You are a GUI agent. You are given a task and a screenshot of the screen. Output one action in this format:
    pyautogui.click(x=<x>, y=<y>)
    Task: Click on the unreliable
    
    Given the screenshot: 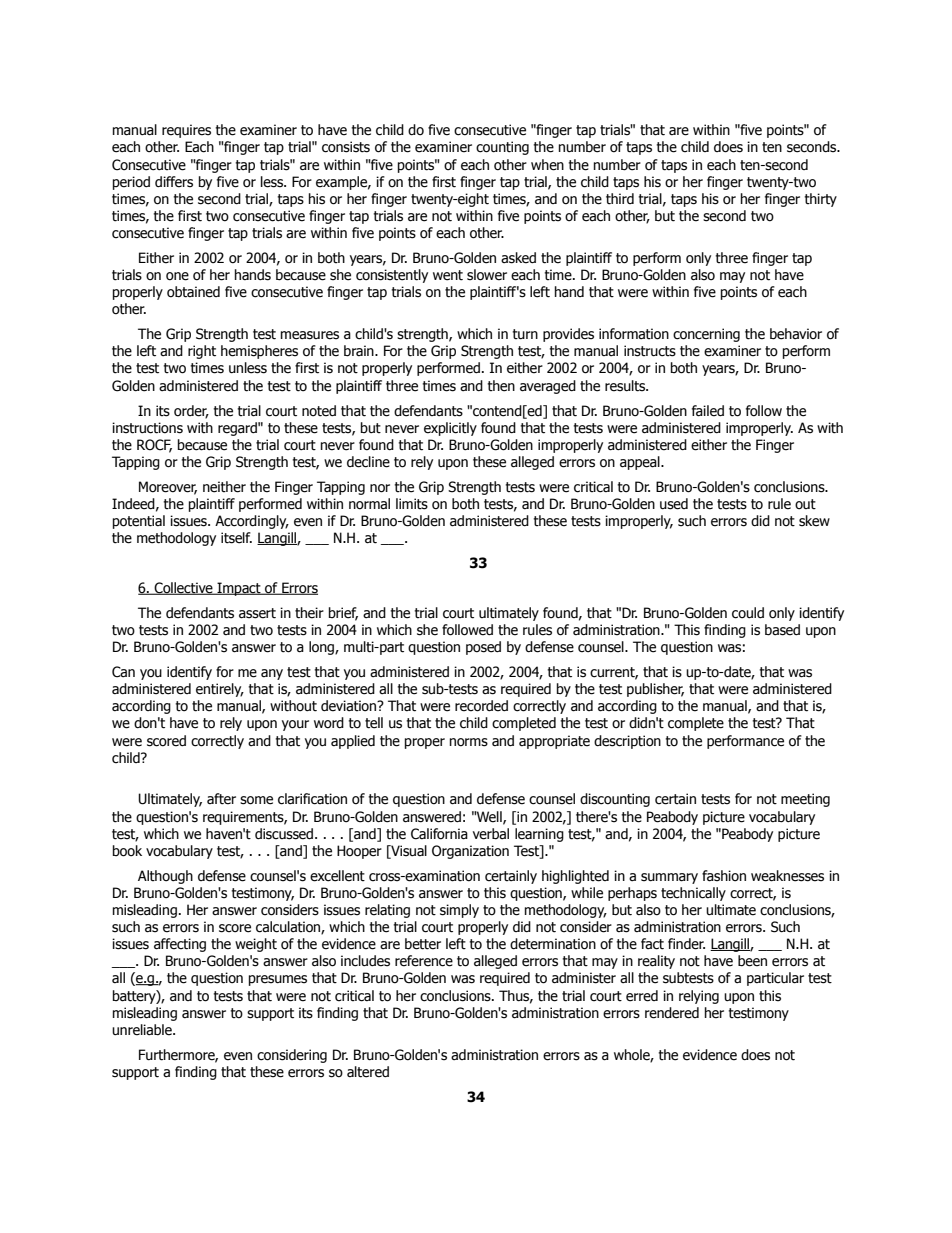 What is the action you would take?
    pyautogui.click(x=143, y=1030)
